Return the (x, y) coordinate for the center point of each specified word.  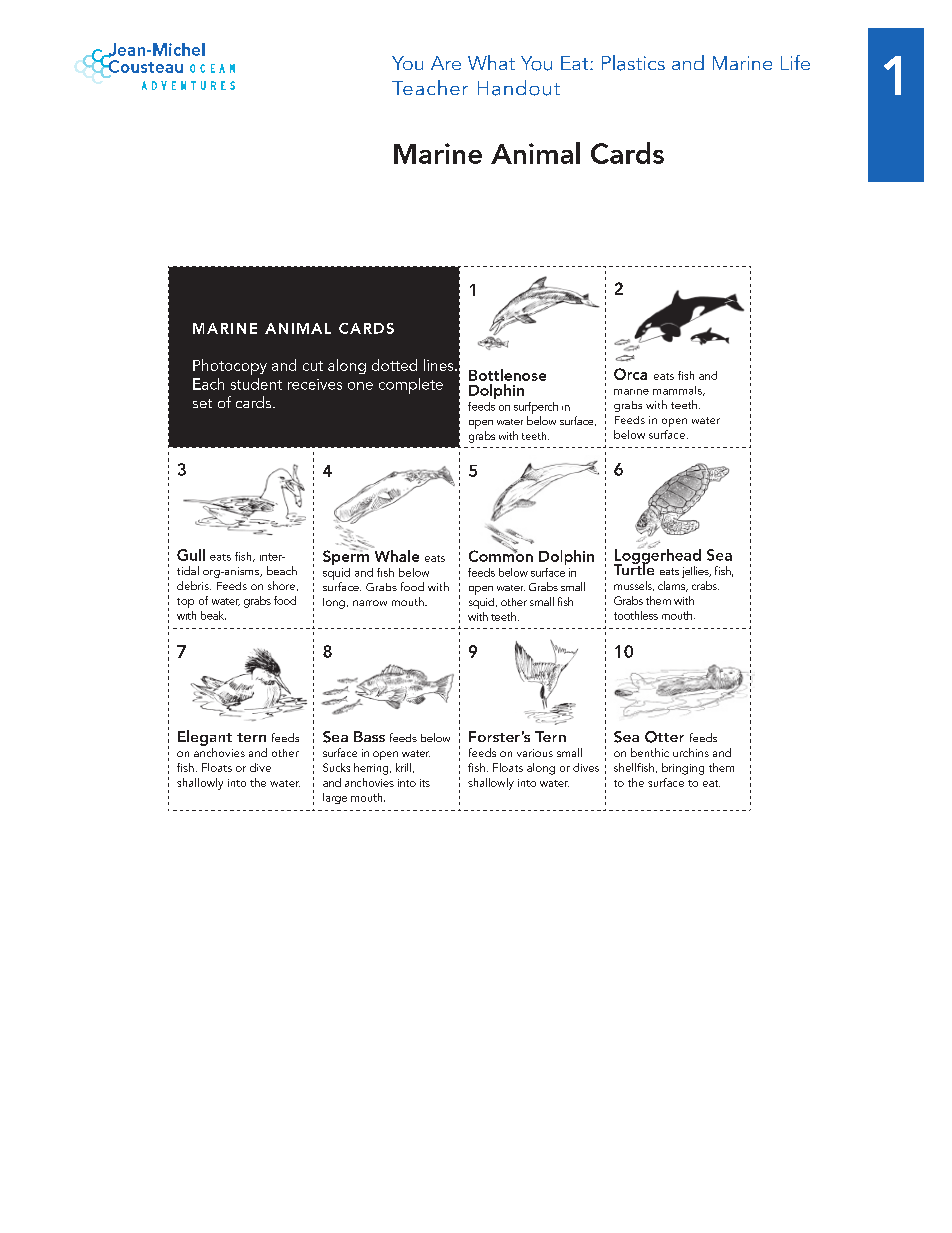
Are (446, 63)
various (535, 753)
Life (795, 62)
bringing (683, 769)
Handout (519, 88)
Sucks (336, 767)
